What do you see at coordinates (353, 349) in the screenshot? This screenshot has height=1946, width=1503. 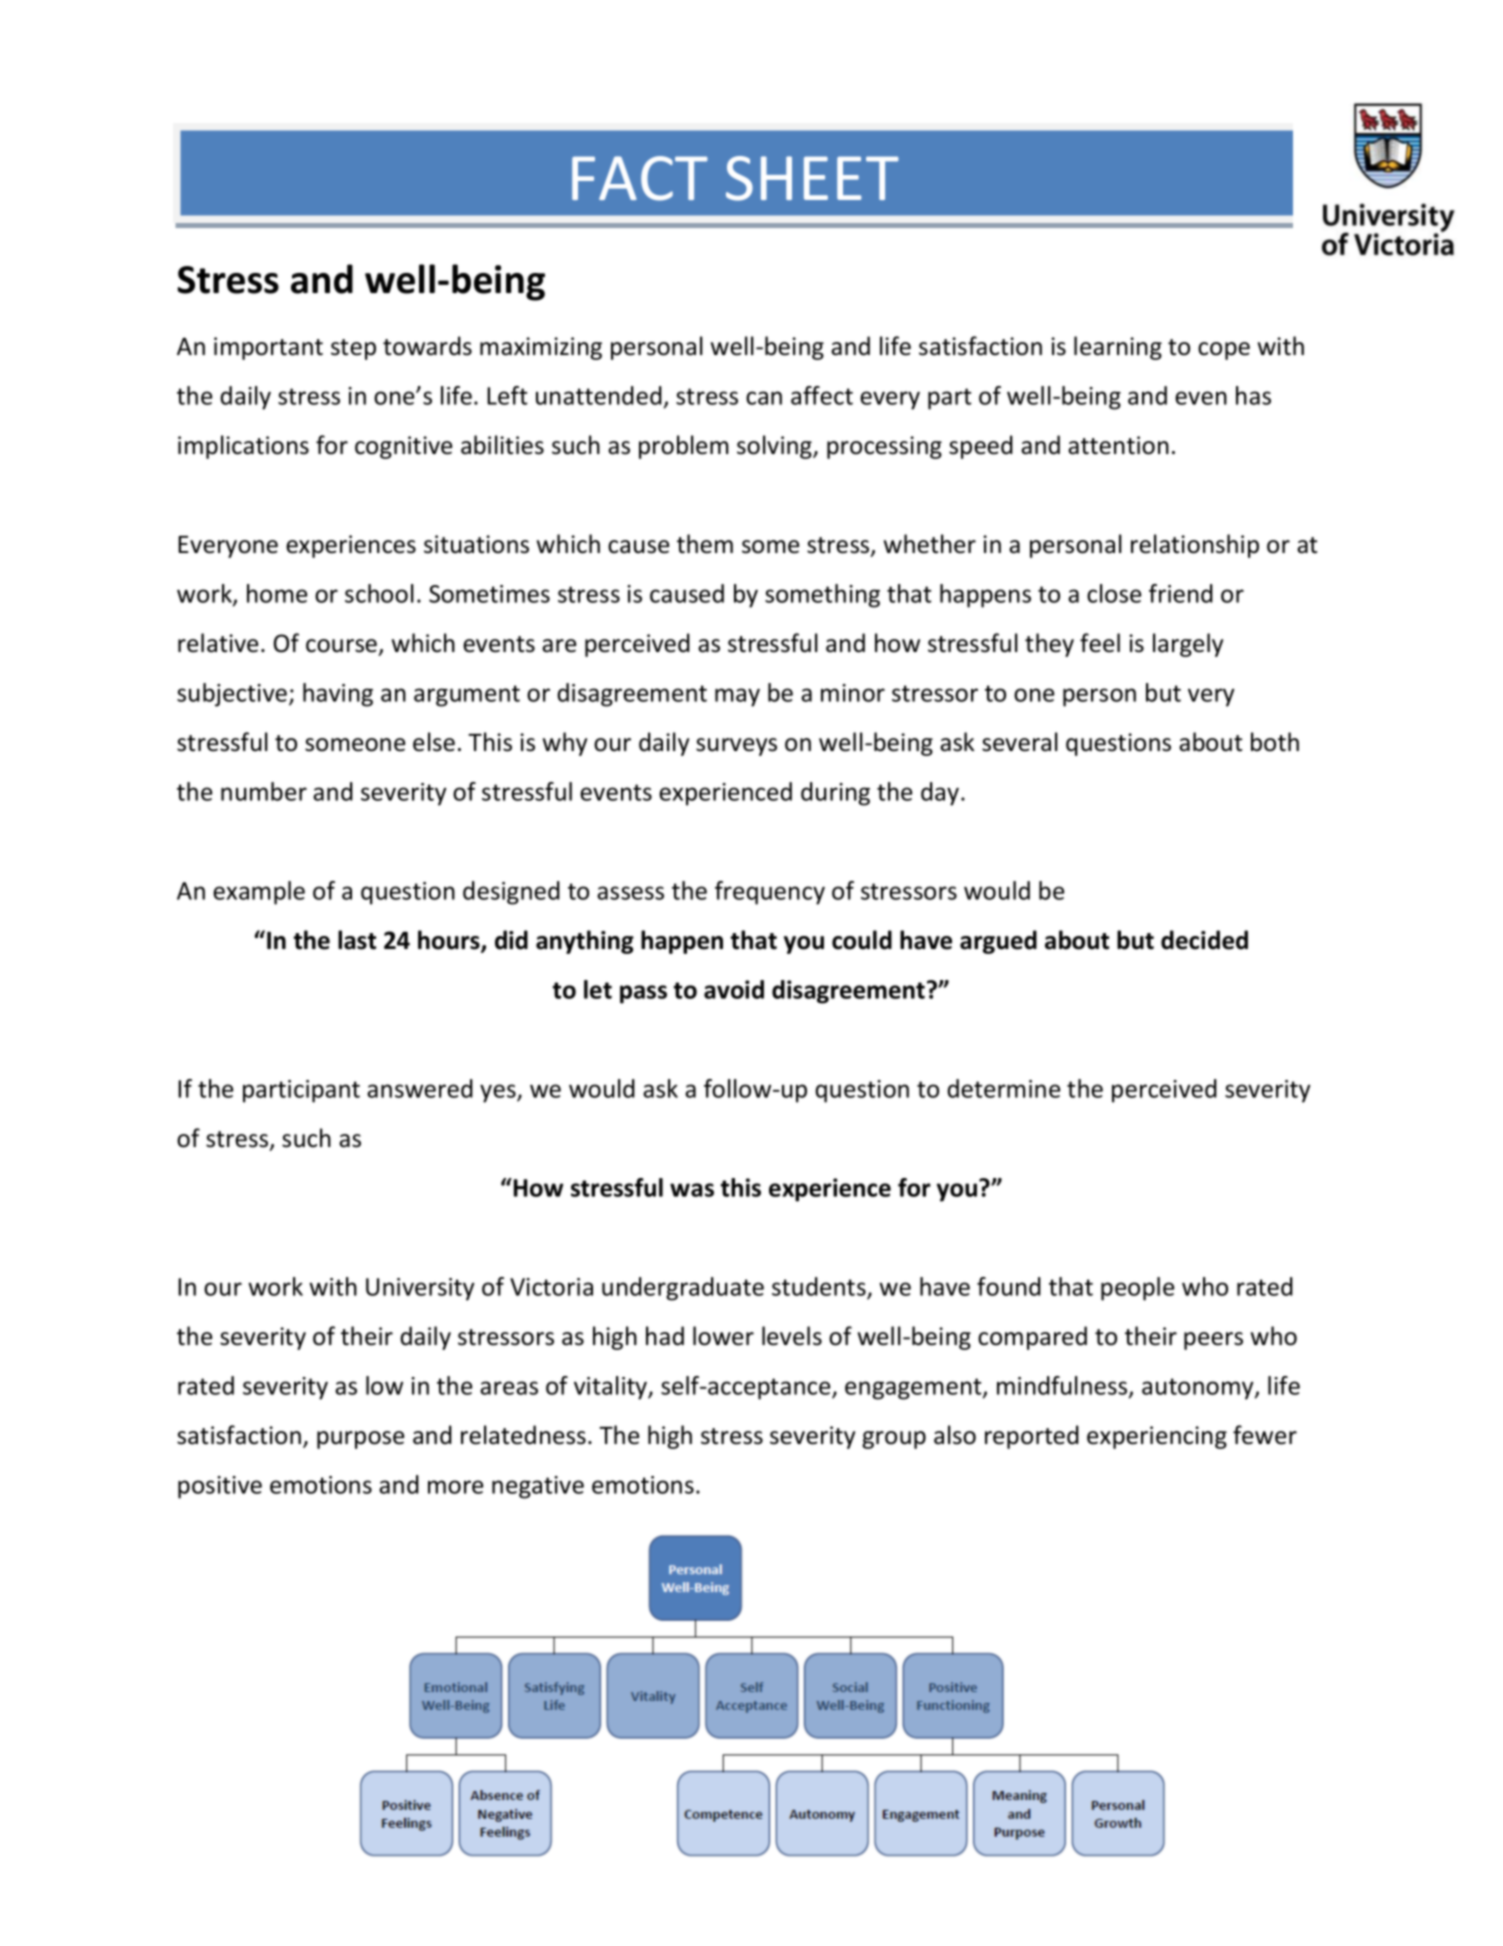 I see `step` at bounding box center [353, 349].
